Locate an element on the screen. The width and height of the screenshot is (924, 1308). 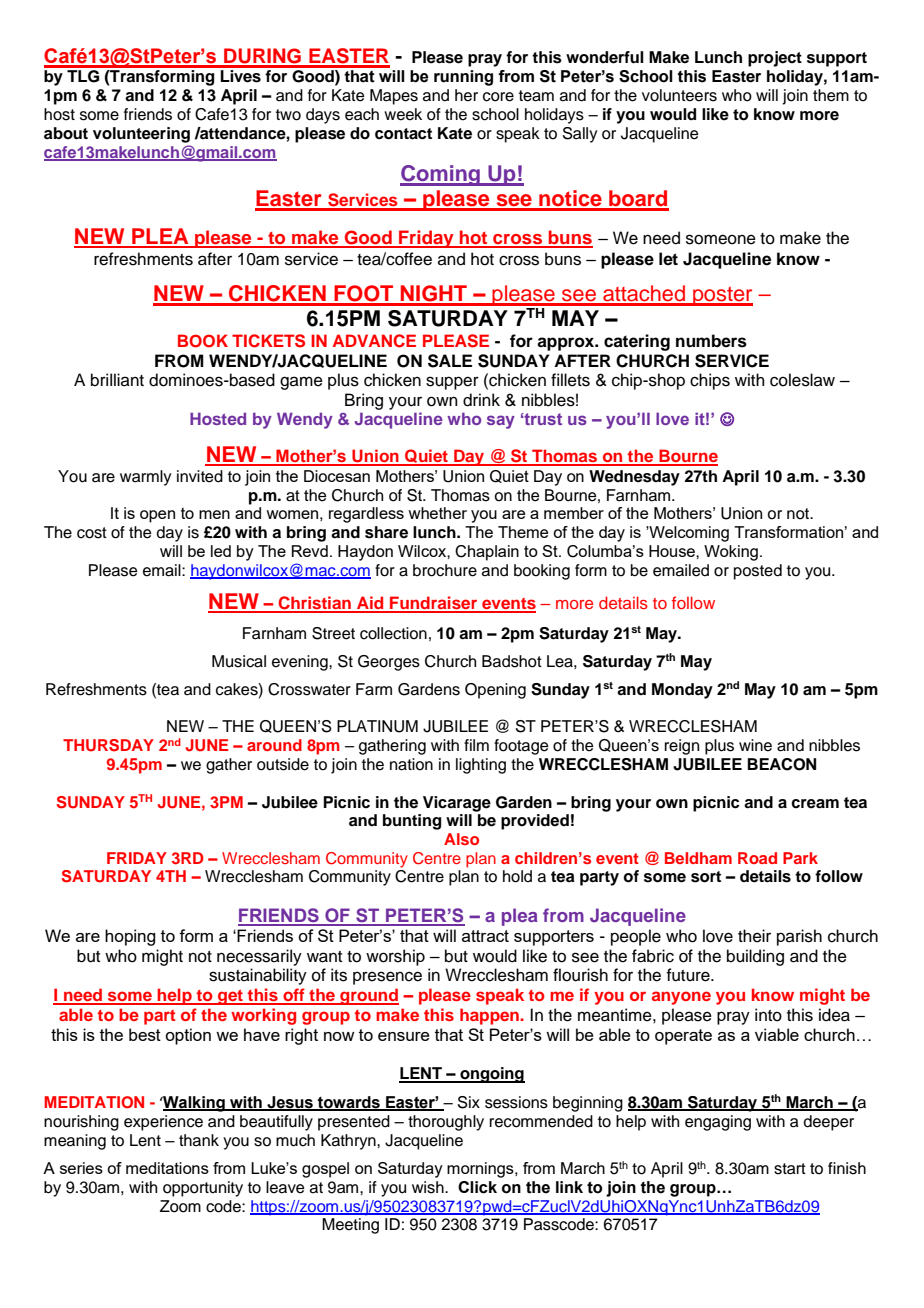
posted is located at coordinates (758, 572).
